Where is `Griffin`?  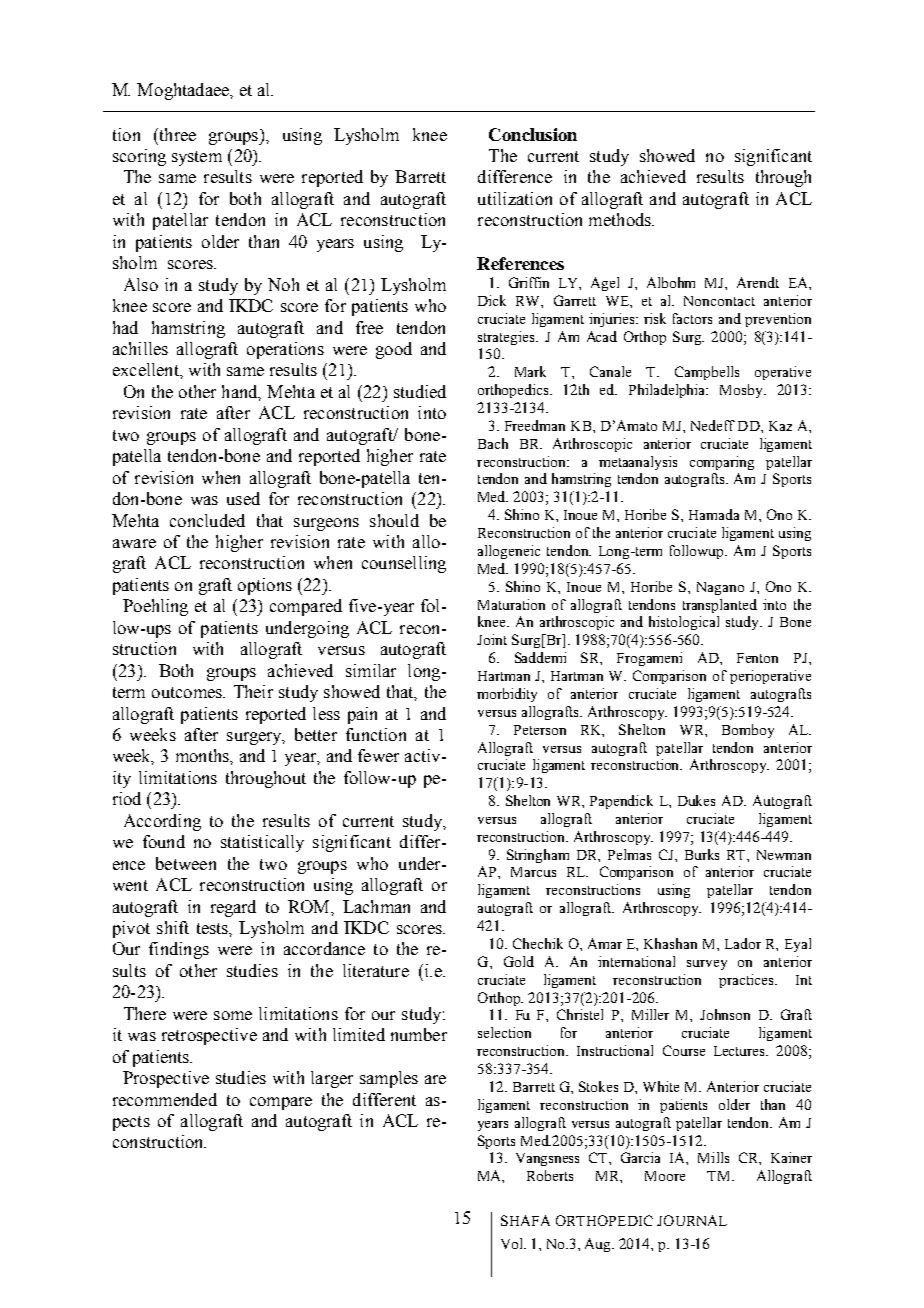
Griffin is located at coordinates (529, 282).
